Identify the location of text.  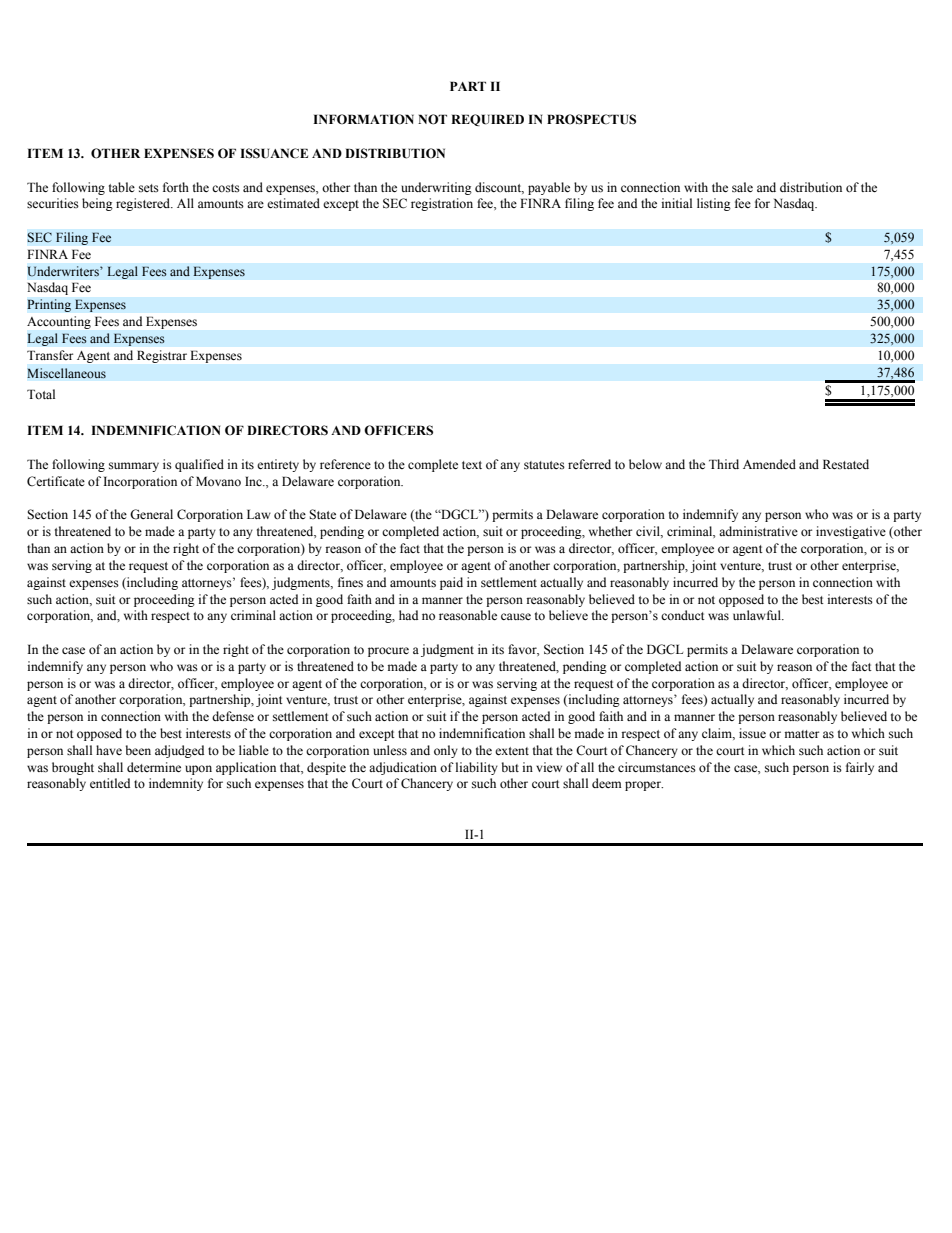
(472, 465).
